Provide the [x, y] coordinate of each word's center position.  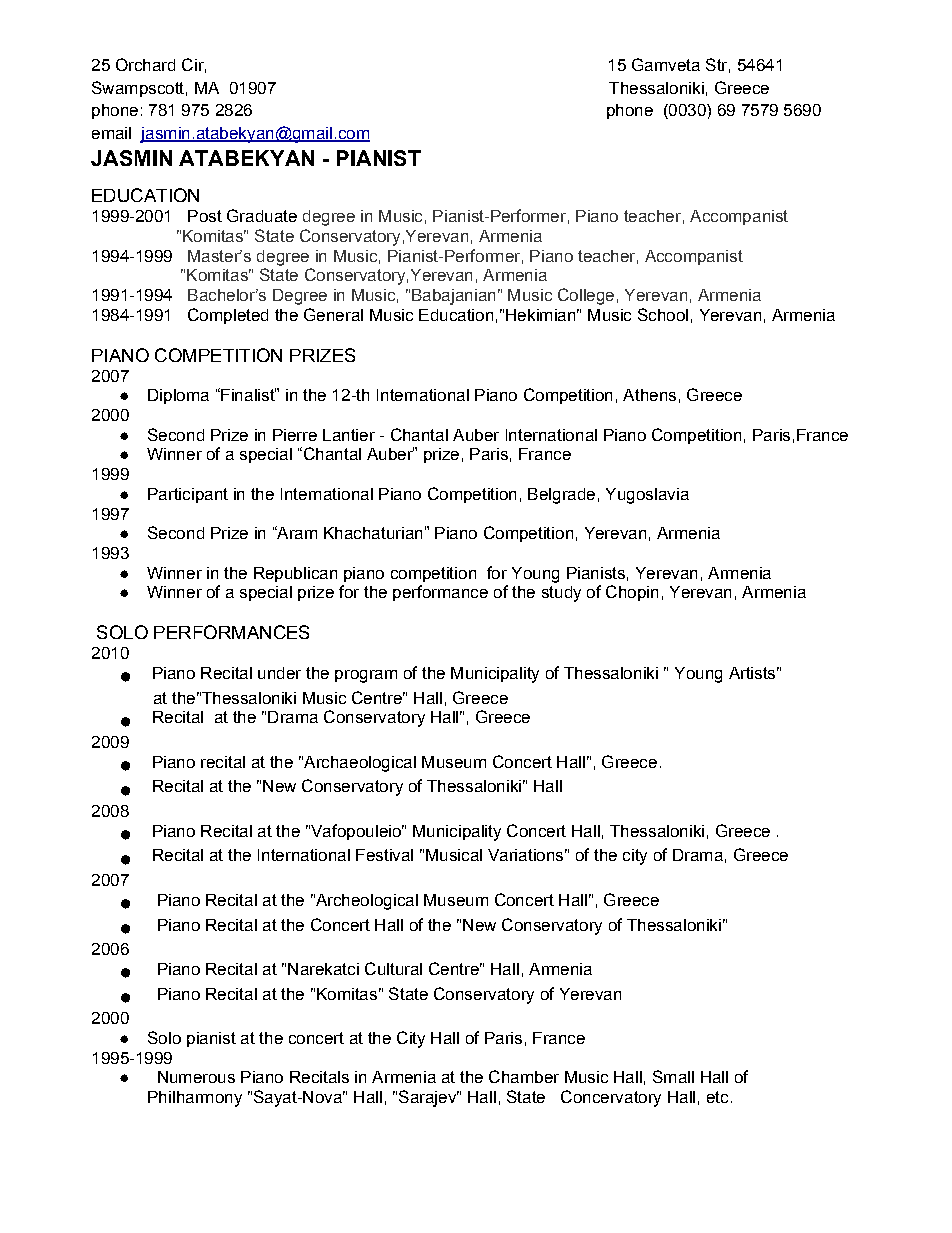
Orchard [145, 64]
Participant [188, 495]
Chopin [632, 593]
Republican [295, 574]
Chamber [524, 1076]
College [586, 296]
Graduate [262, 215]
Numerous [196, 1077]
